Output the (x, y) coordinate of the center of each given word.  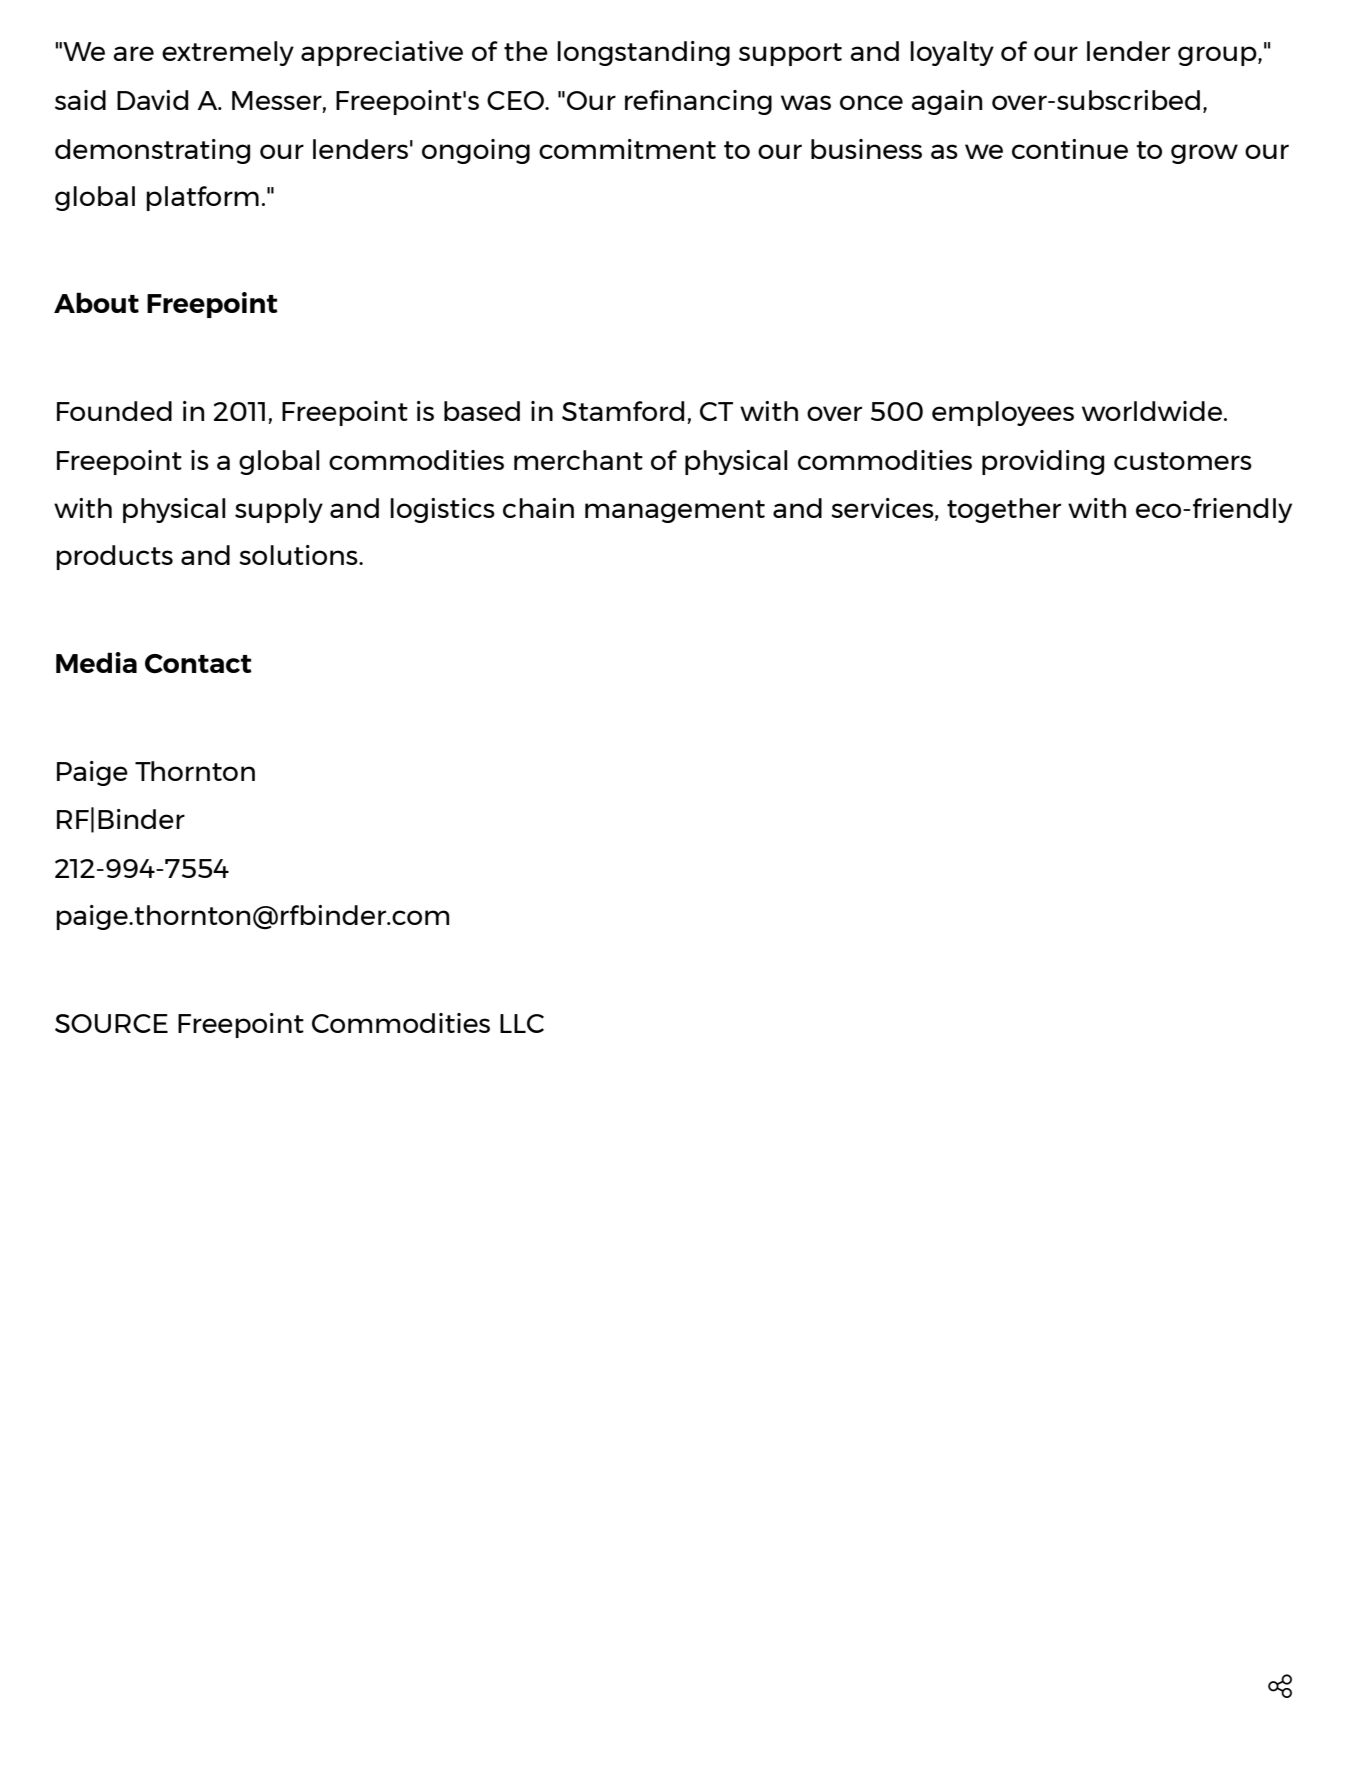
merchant (578, 460)
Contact (198, 664)
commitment (627, 149)
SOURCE (111, 1023)
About (96, 302)
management (675, 511)
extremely (228, 53)
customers (1183, 461)
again (946, 102)
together (1004, 510)
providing (1043, 462)
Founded (114, 411)
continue (1070, 149)
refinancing (698, 102)
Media (96, 662)
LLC (522, 1023)
